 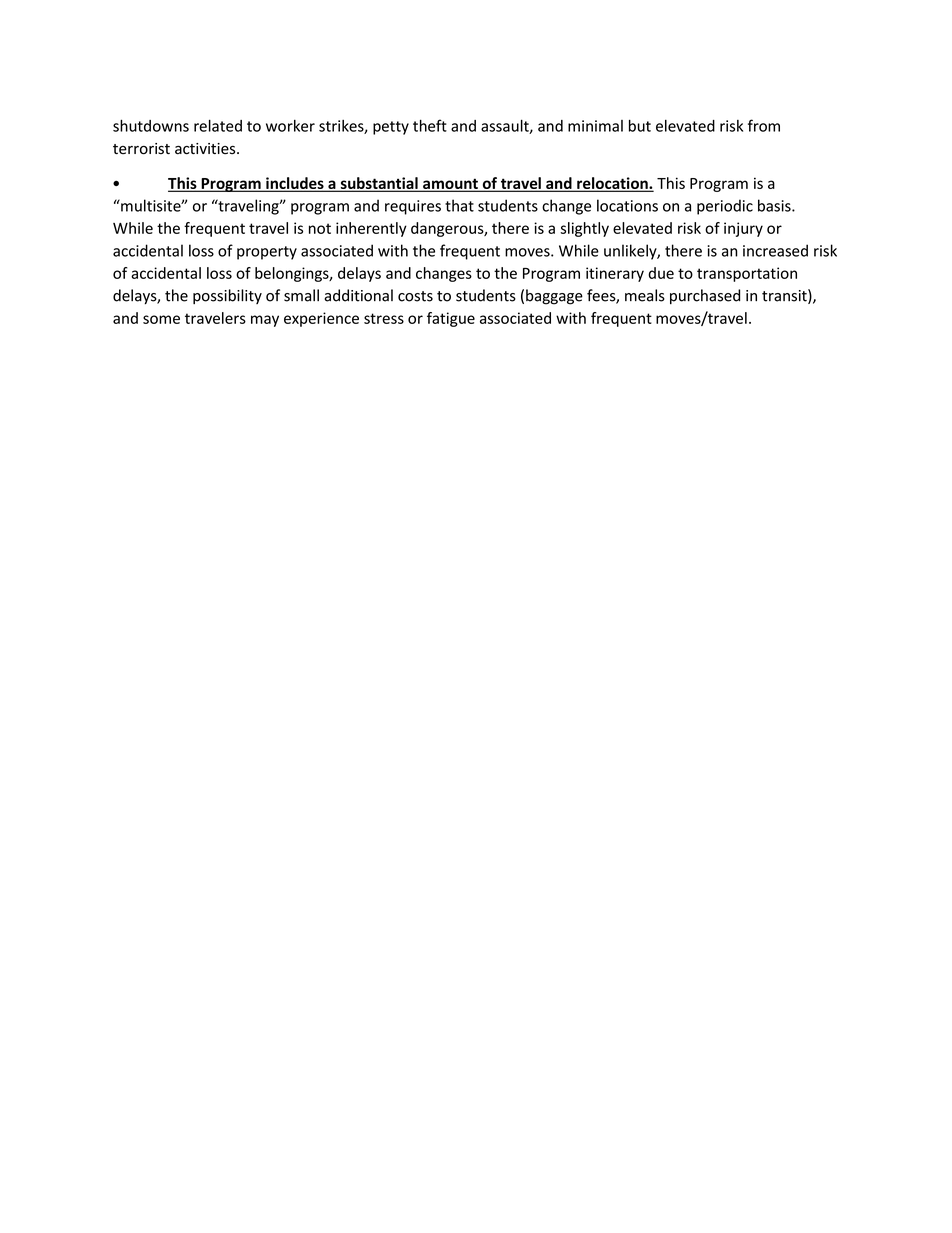 I want to click on inherently, so click(x=371, y=229).
